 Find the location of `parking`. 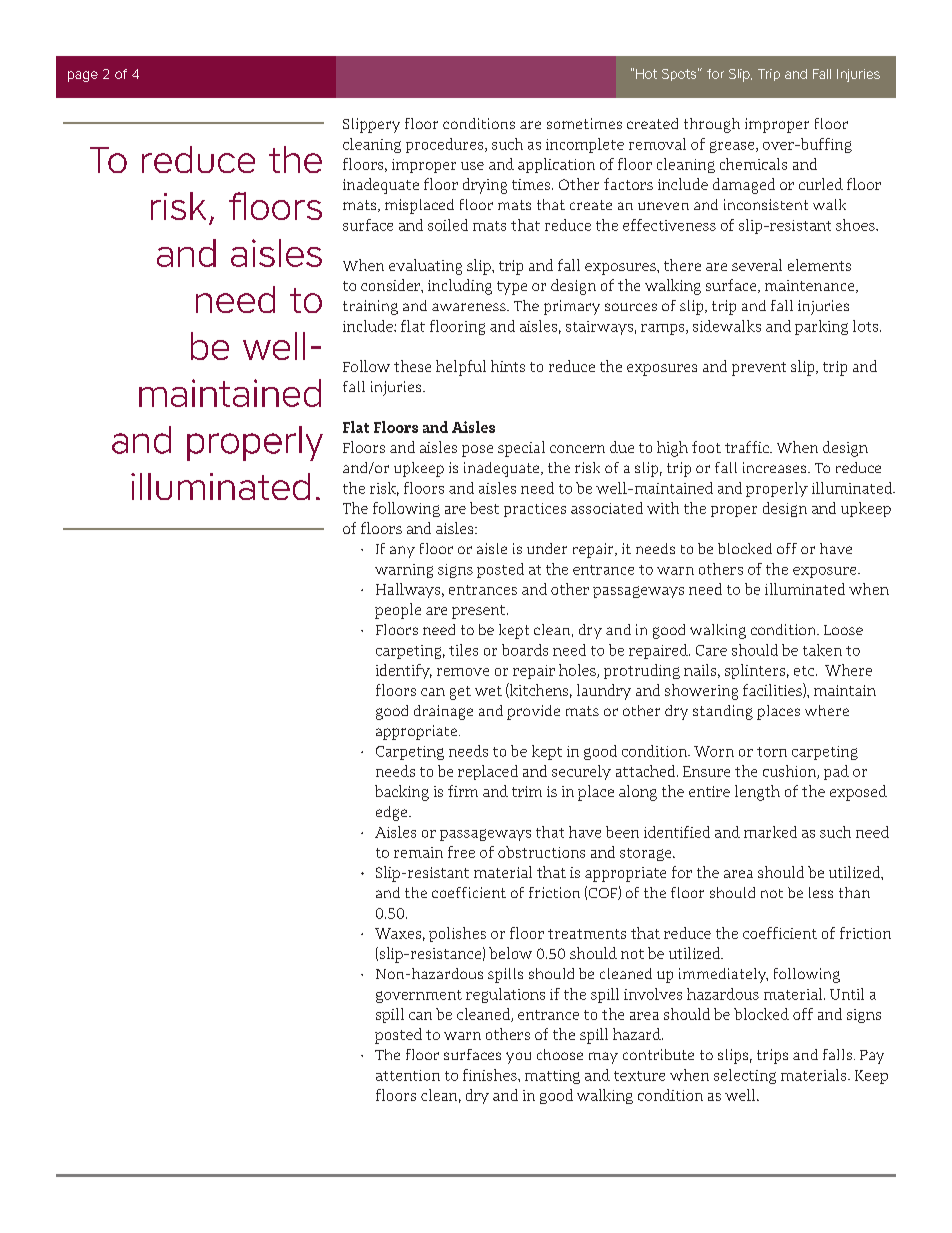

parking is located at coordinates (821, 327).
